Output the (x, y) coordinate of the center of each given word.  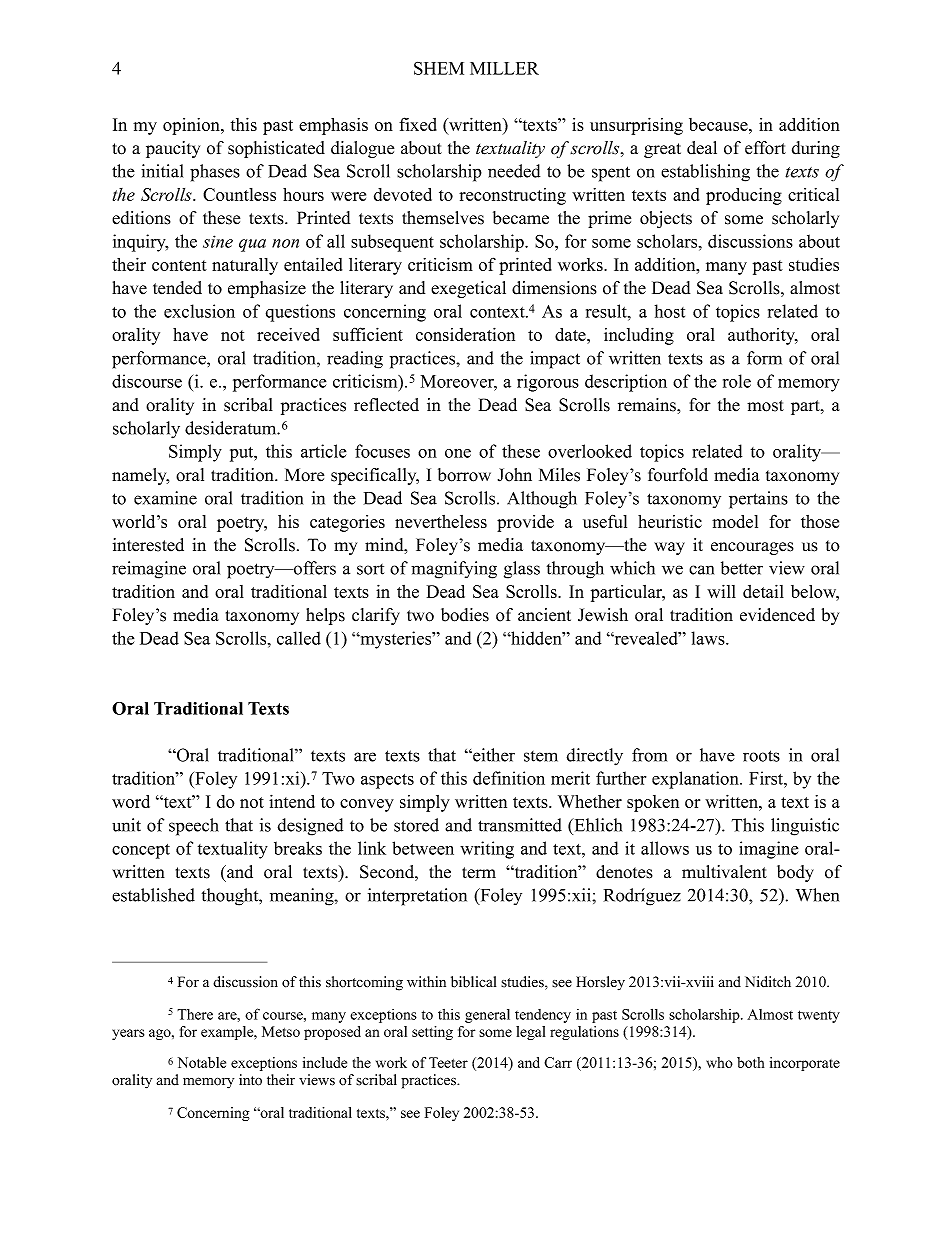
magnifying (454, 570)
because (719, 124)
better (742, 568)
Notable (202, 1062)
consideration (465, 334)
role (737, 381)
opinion (192, 126)
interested (148, 545)
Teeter (448, 1062)
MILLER (504, 68)
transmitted (520, 825)
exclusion (199, 311)
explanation (696, 780)
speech (194, 827)
